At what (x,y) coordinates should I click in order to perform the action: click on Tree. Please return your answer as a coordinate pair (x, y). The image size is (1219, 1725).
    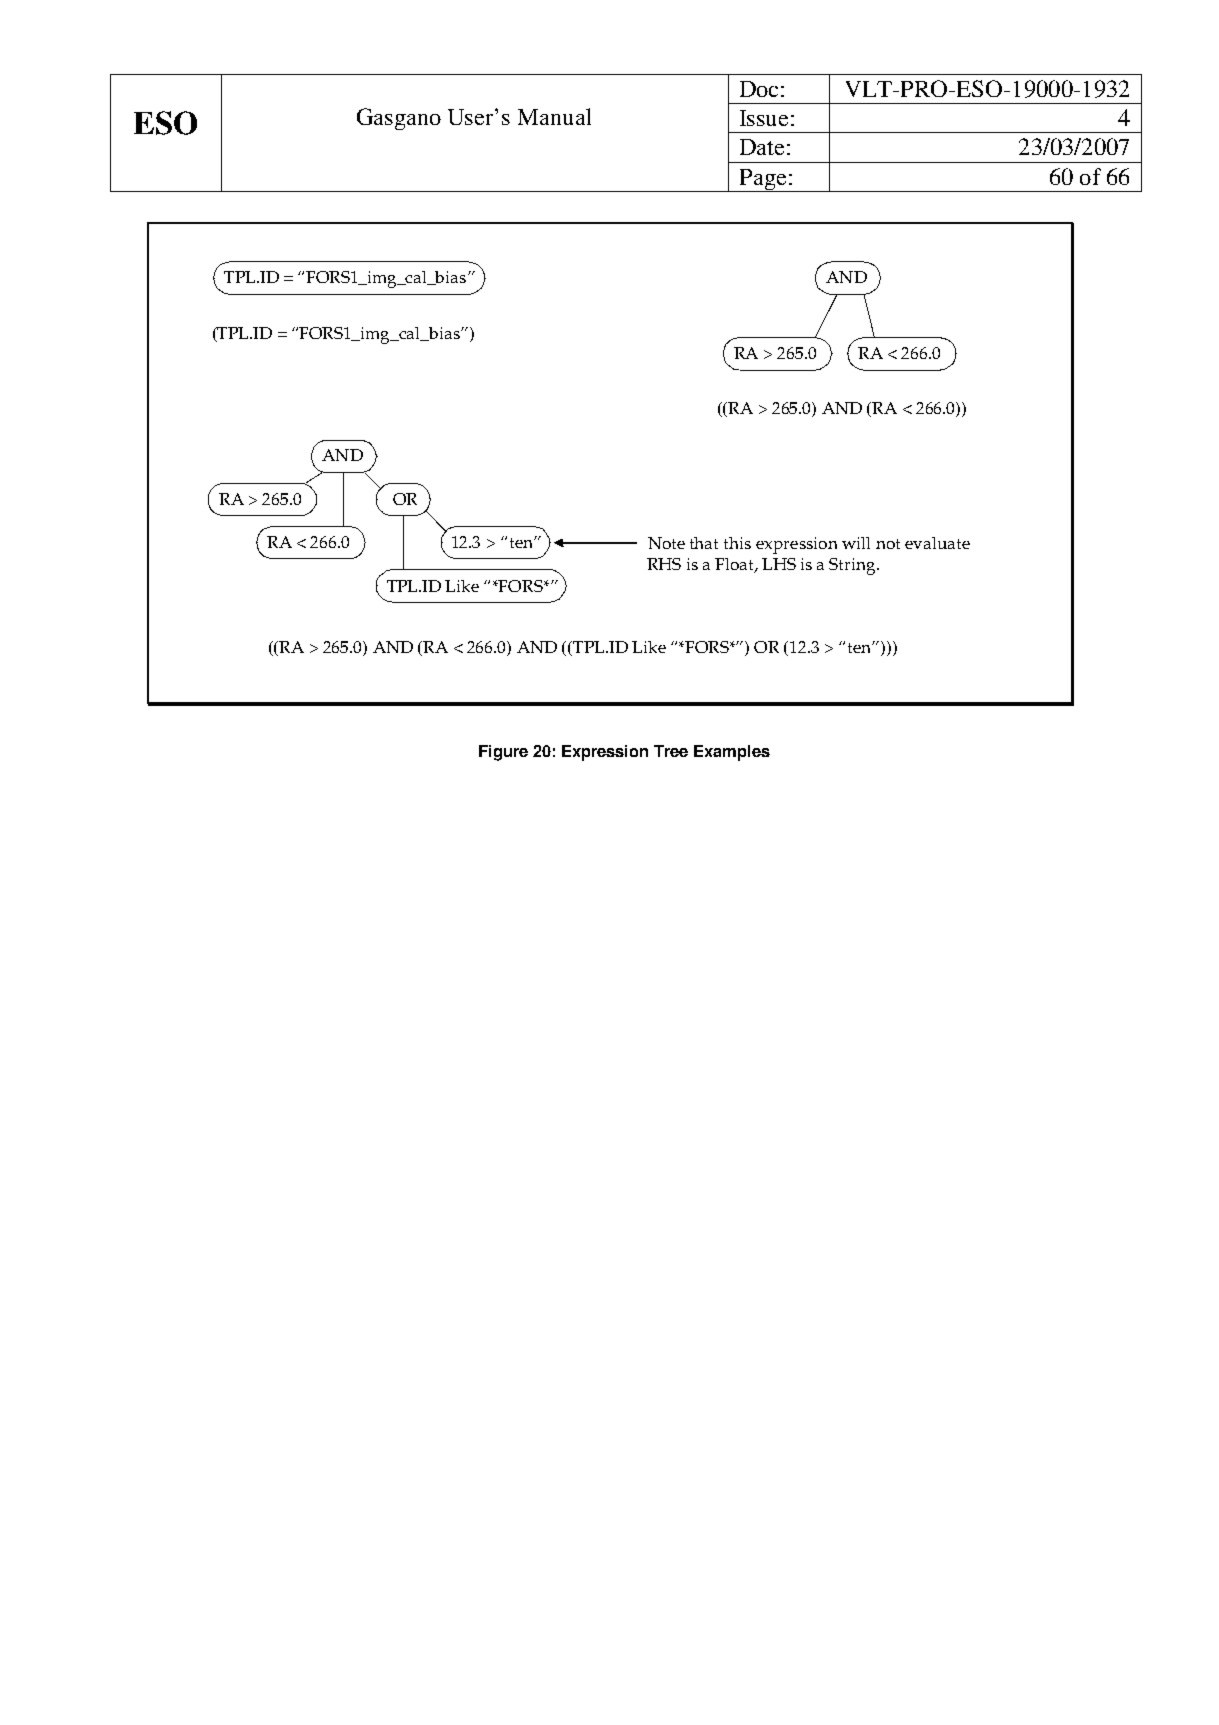
    Looking at the image, I should click on (671, 751).
